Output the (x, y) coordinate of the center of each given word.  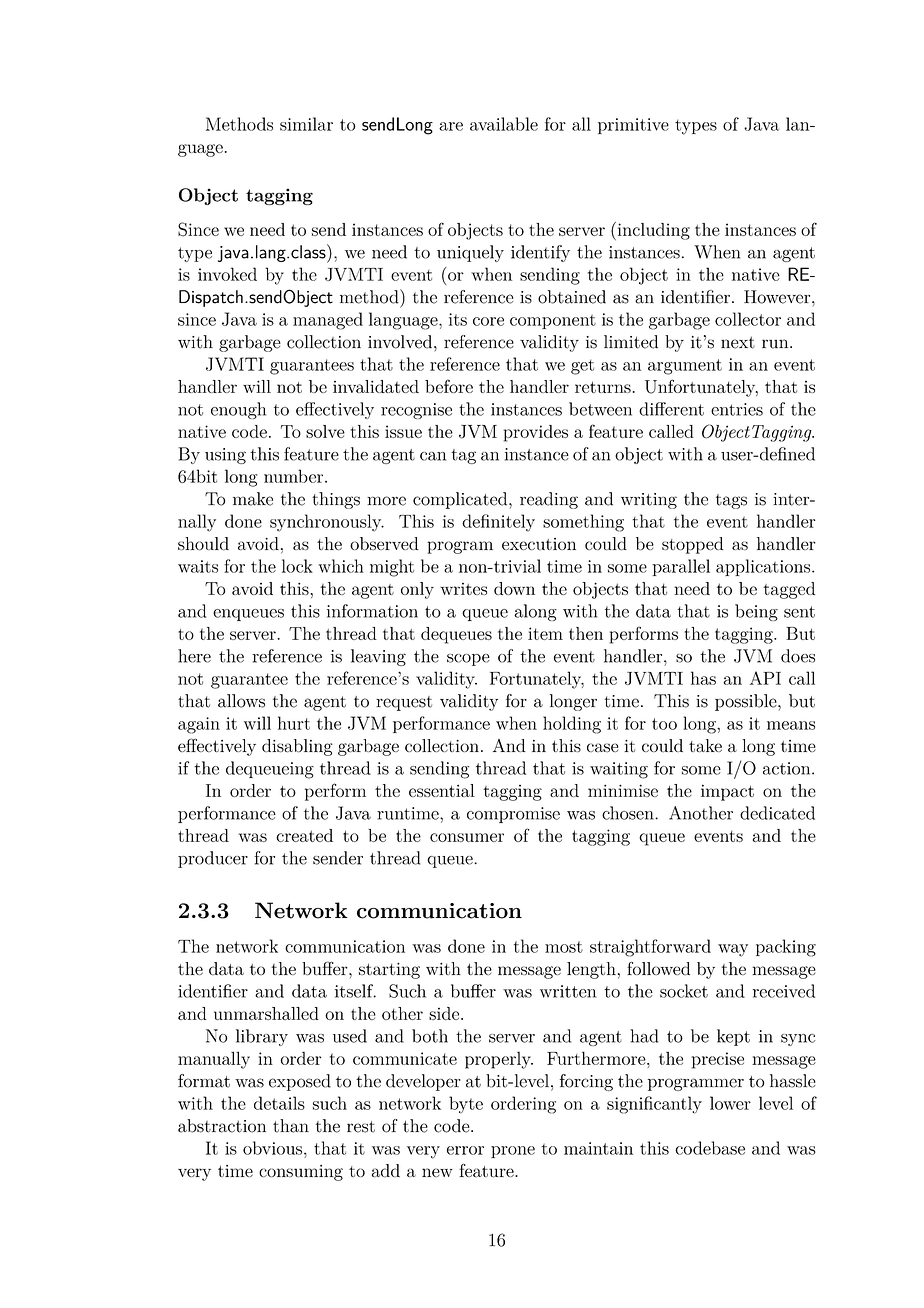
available (504, 124)
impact (727, 792)
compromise (513, 815)
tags (731, 501)
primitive (633, 126)
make (253, 499)
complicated (461, 500)
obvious (272, 1148)
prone (513, 1152)
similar (306, 124)
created (304, 835)
